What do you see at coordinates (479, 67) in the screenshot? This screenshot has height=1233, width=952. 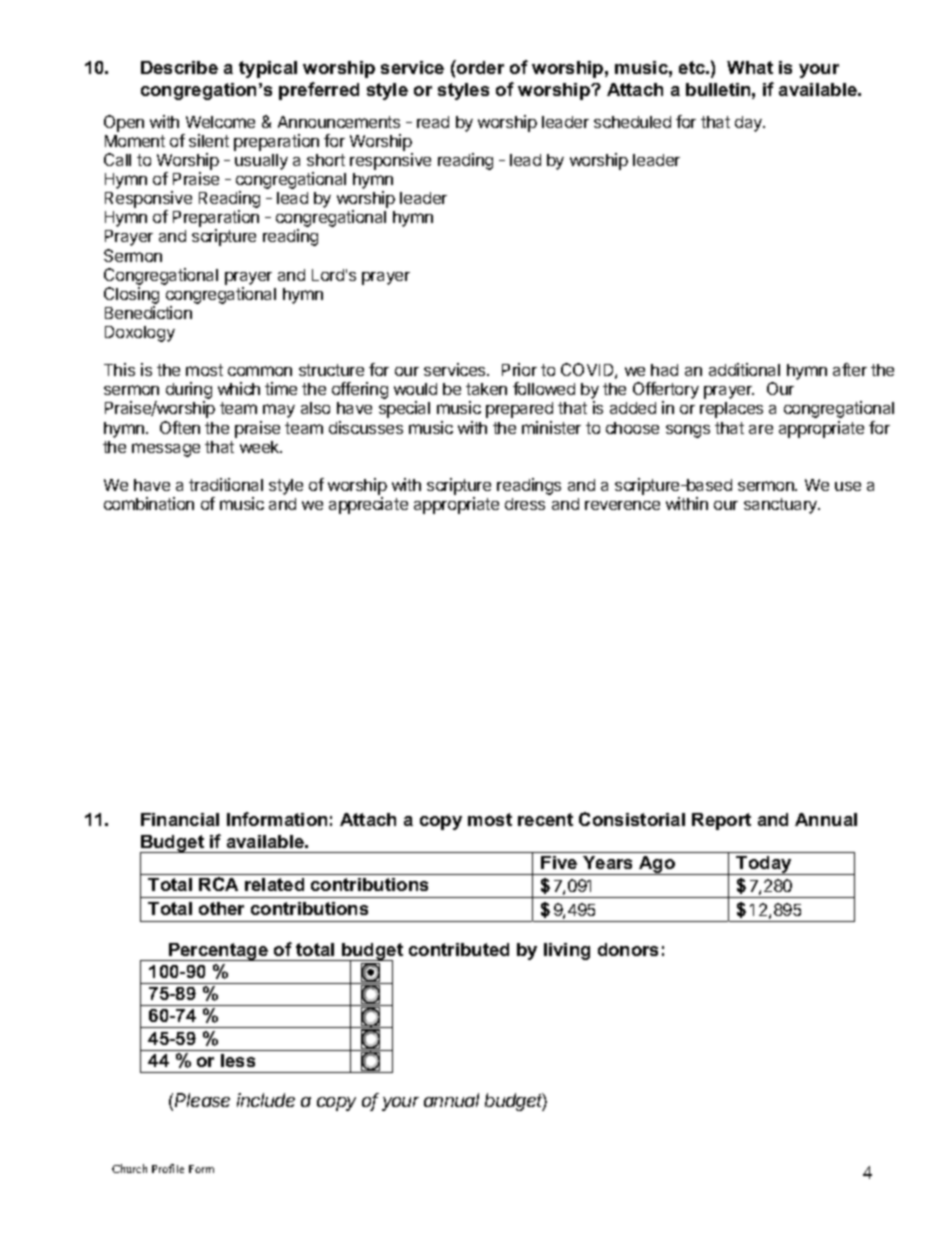 I see `order` at bounding box center [479, 67].
